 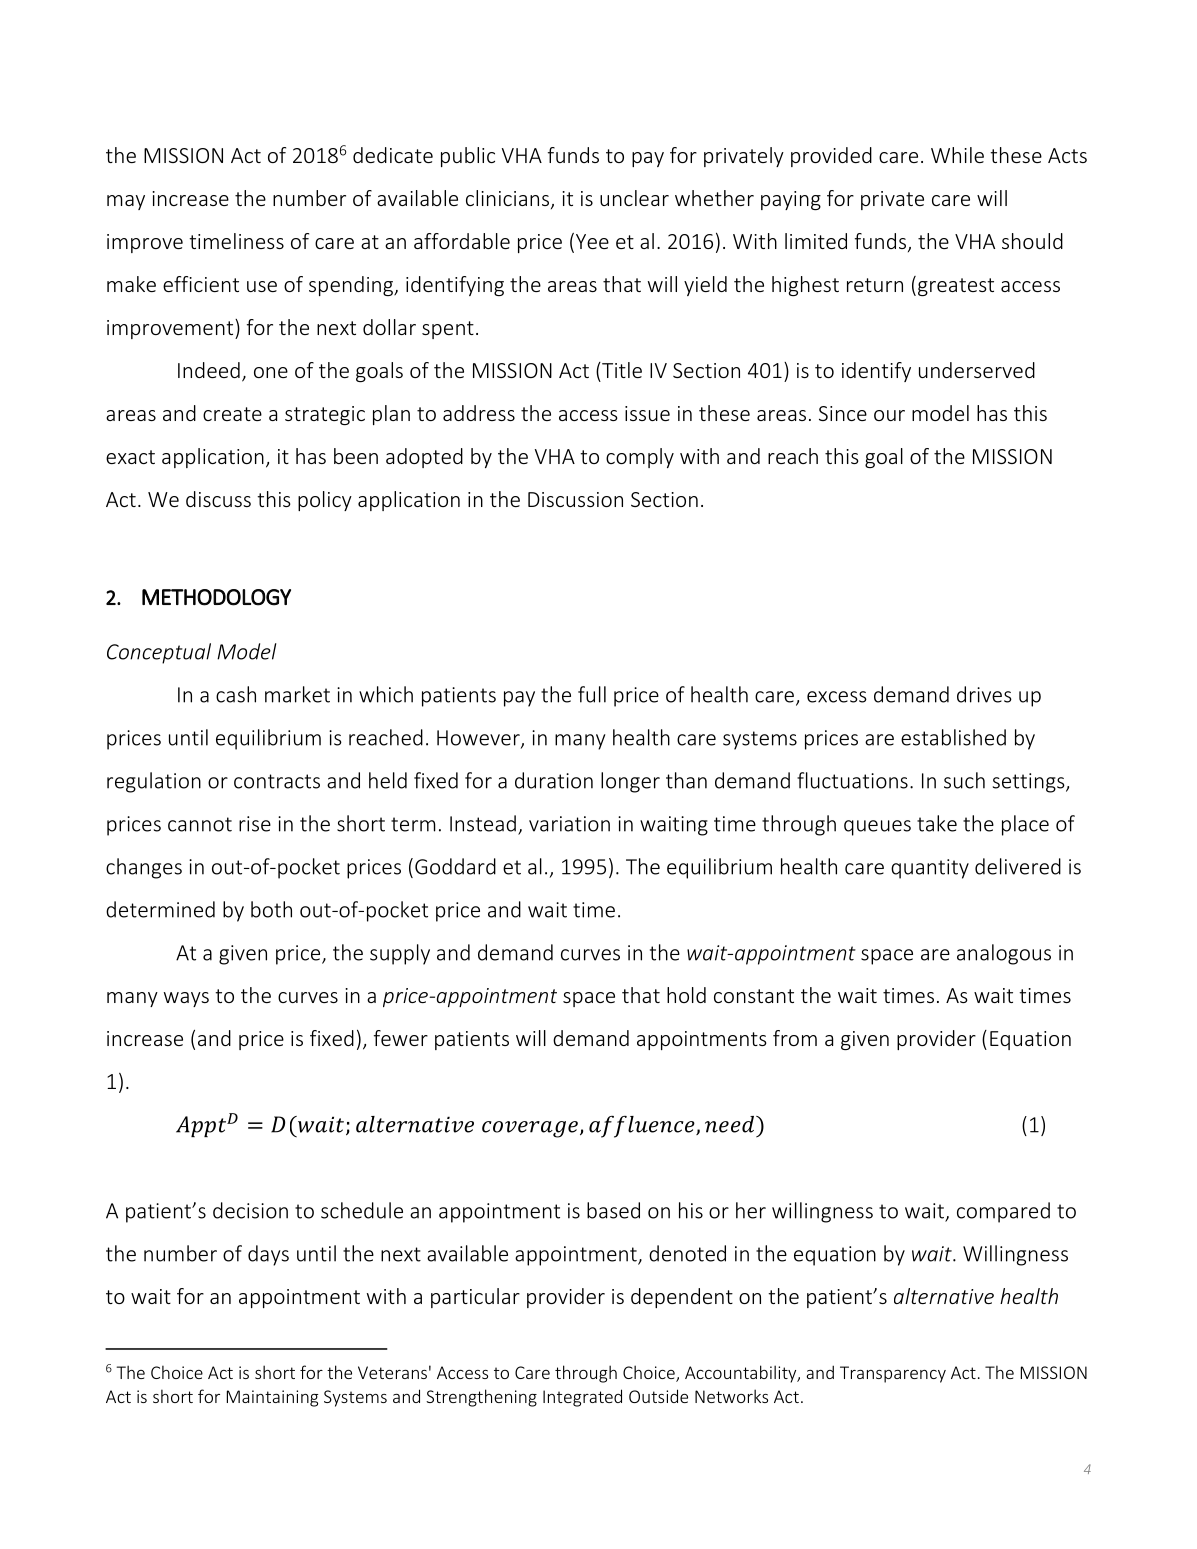 What do you see at coordinates (273, 1398) in the screenshot?
I see `Maintaining` at bounding box center [273, 1398].
